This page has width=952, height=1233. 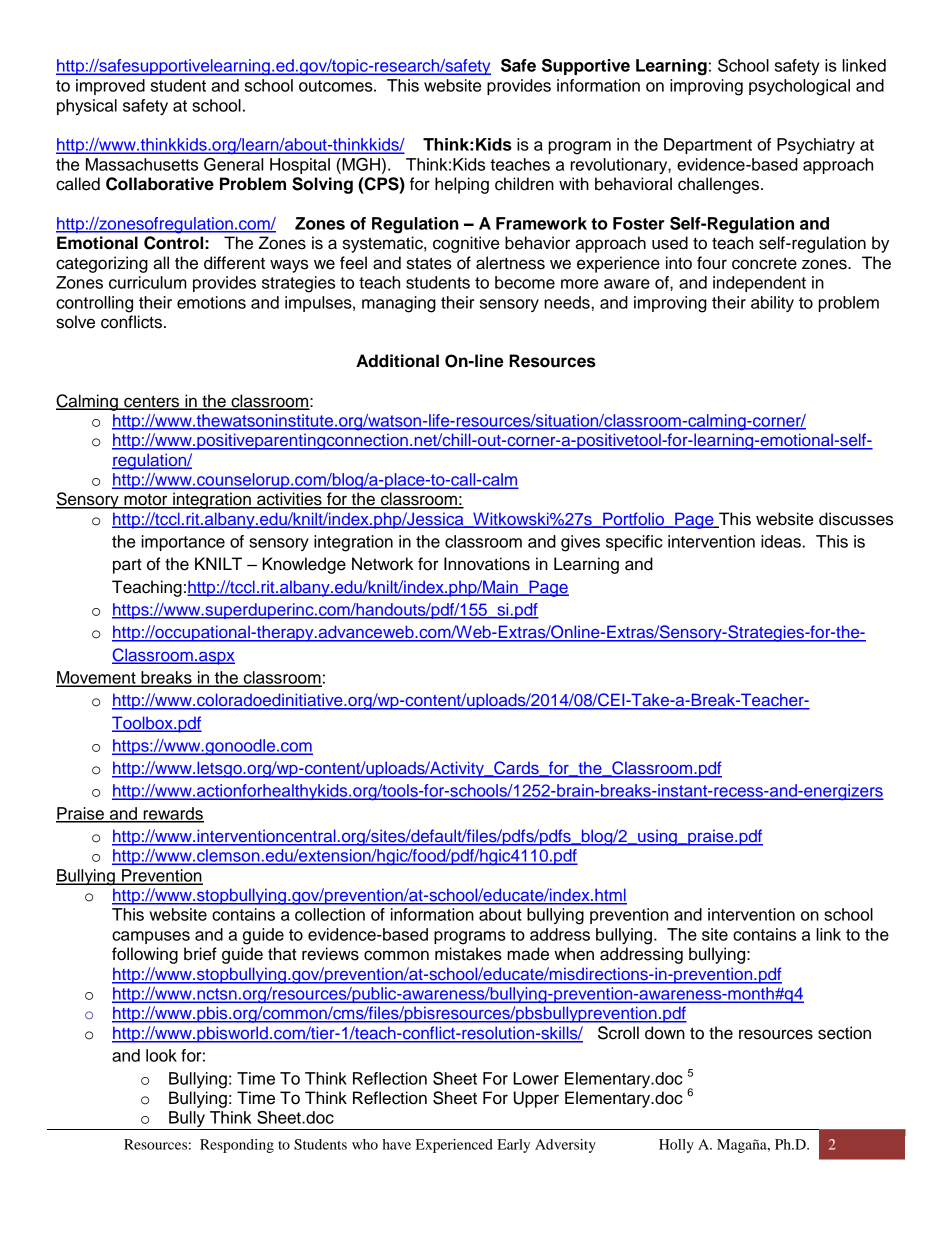 What do you see at coordinates (782, 541) in the page?
I see `ideas` at bounding box center [782, 541].
